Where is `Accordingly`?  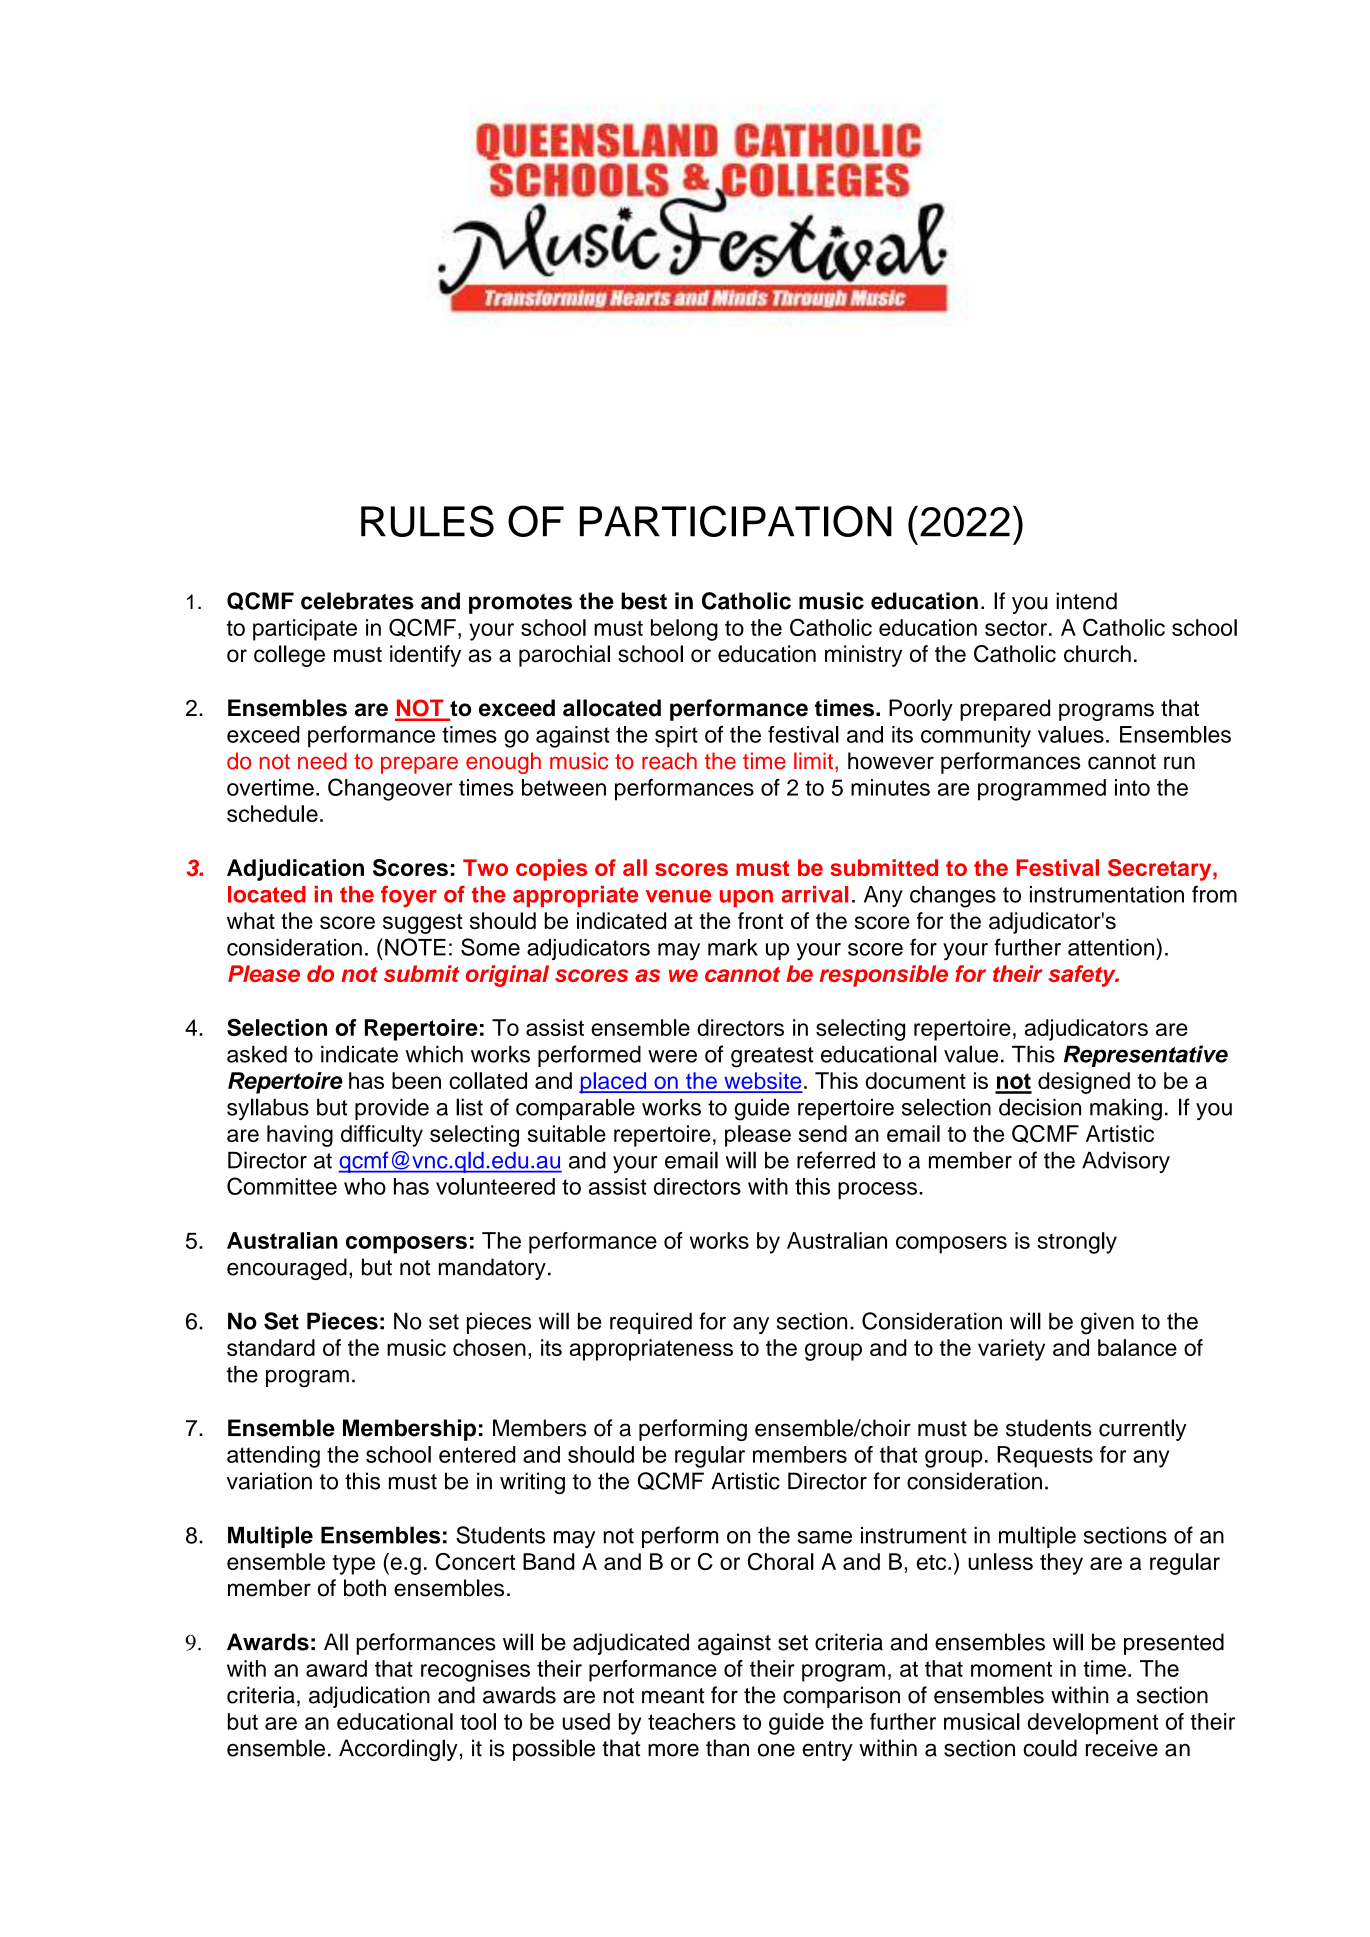 Accordingly is located at coordinates (398, 1750).
